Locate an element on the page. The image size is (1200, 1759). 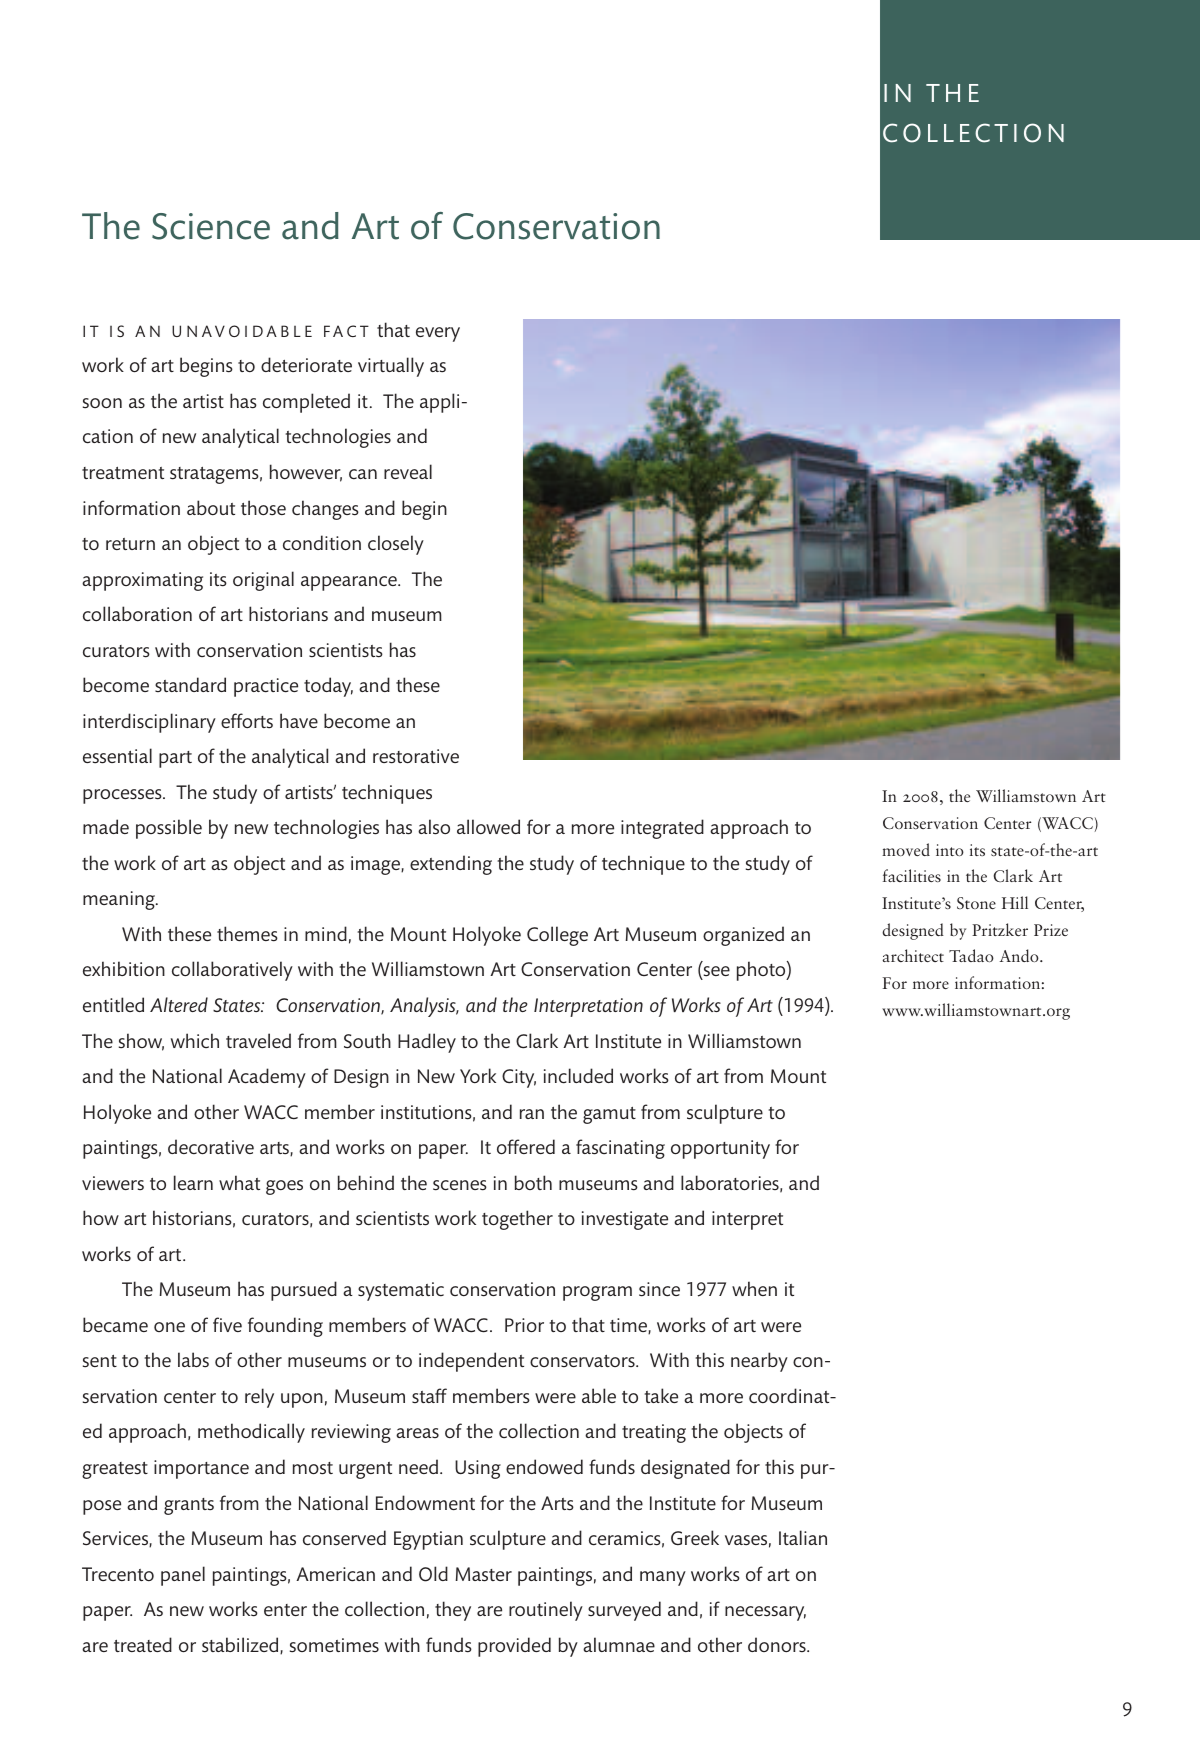
every is located at coordinates (438, 334).
